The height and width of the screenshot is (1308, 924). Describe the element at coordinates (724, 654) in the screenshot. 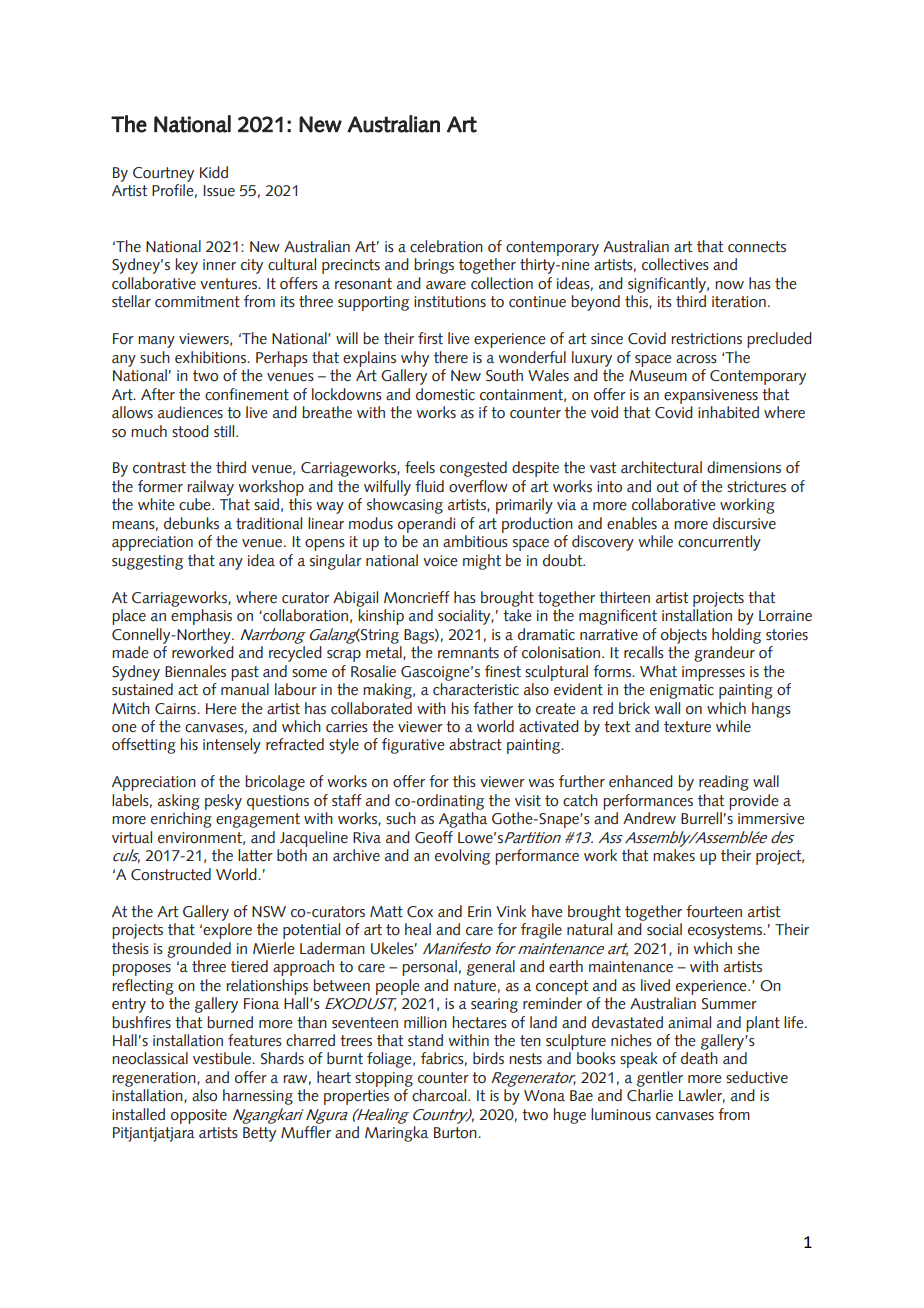

I see `grandeur` at that location.
